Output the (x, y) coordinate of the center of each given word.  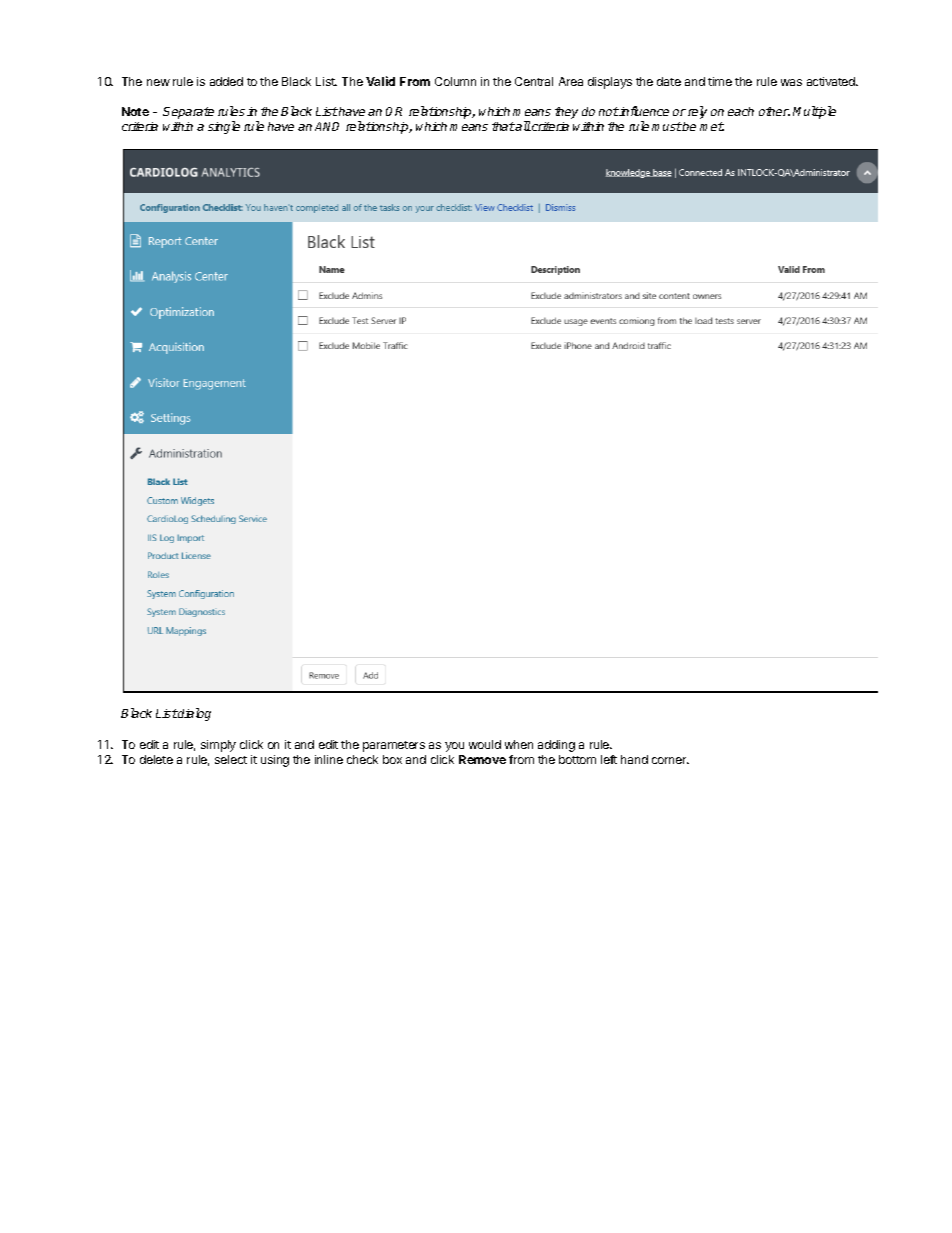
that (503, 126)
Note (135, 111)
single (224, 127)
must (667, 126)
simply (218, 746)
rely (697, 112)
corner (670, 760)
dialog (194, 714)
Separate (188, 113)
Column (455, 81)
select (231, 759)
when (519, 744)
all (522, 126)
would (485, 744)
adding (556, 746)
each (741, 111)
